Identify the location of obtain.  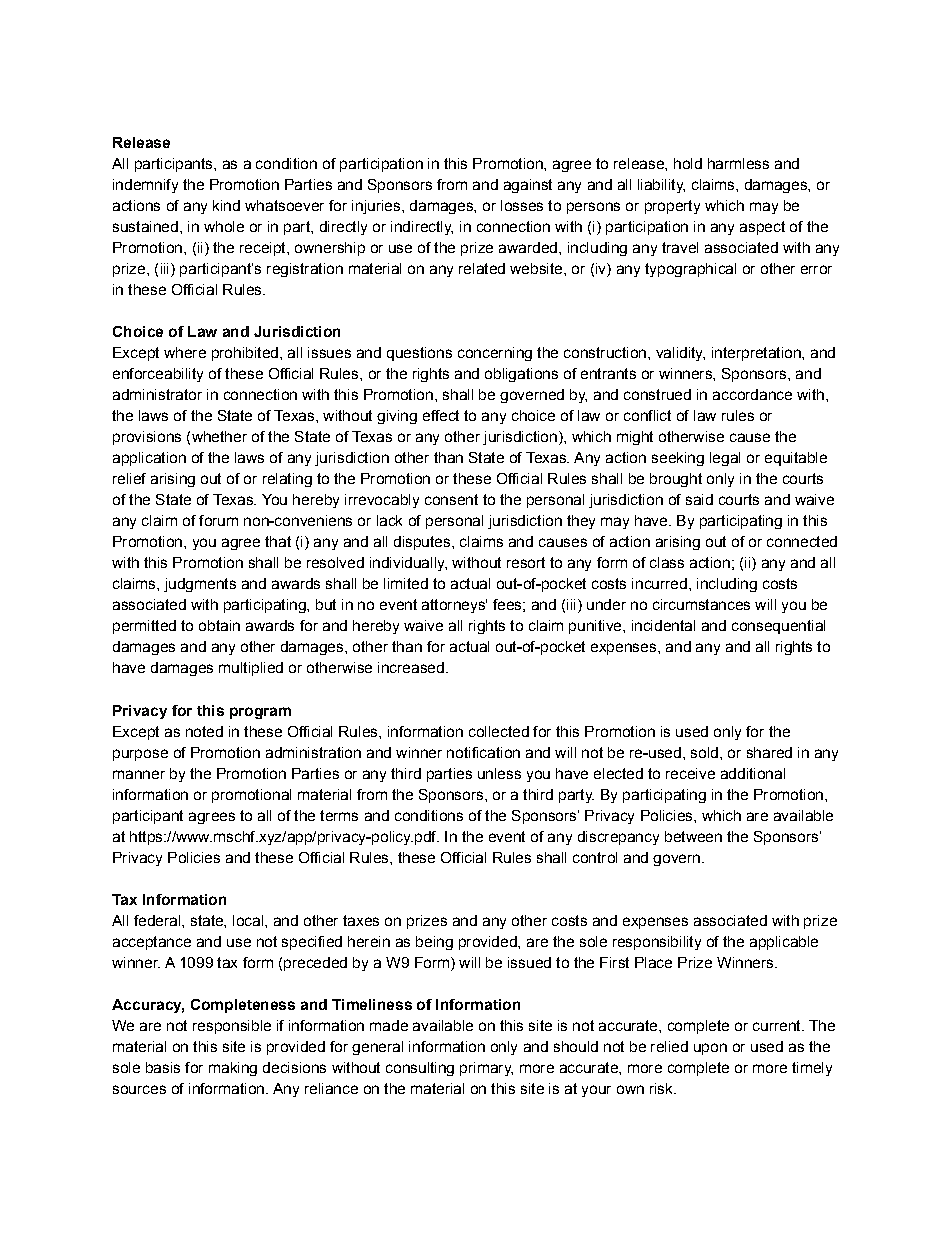
(219, 625).
